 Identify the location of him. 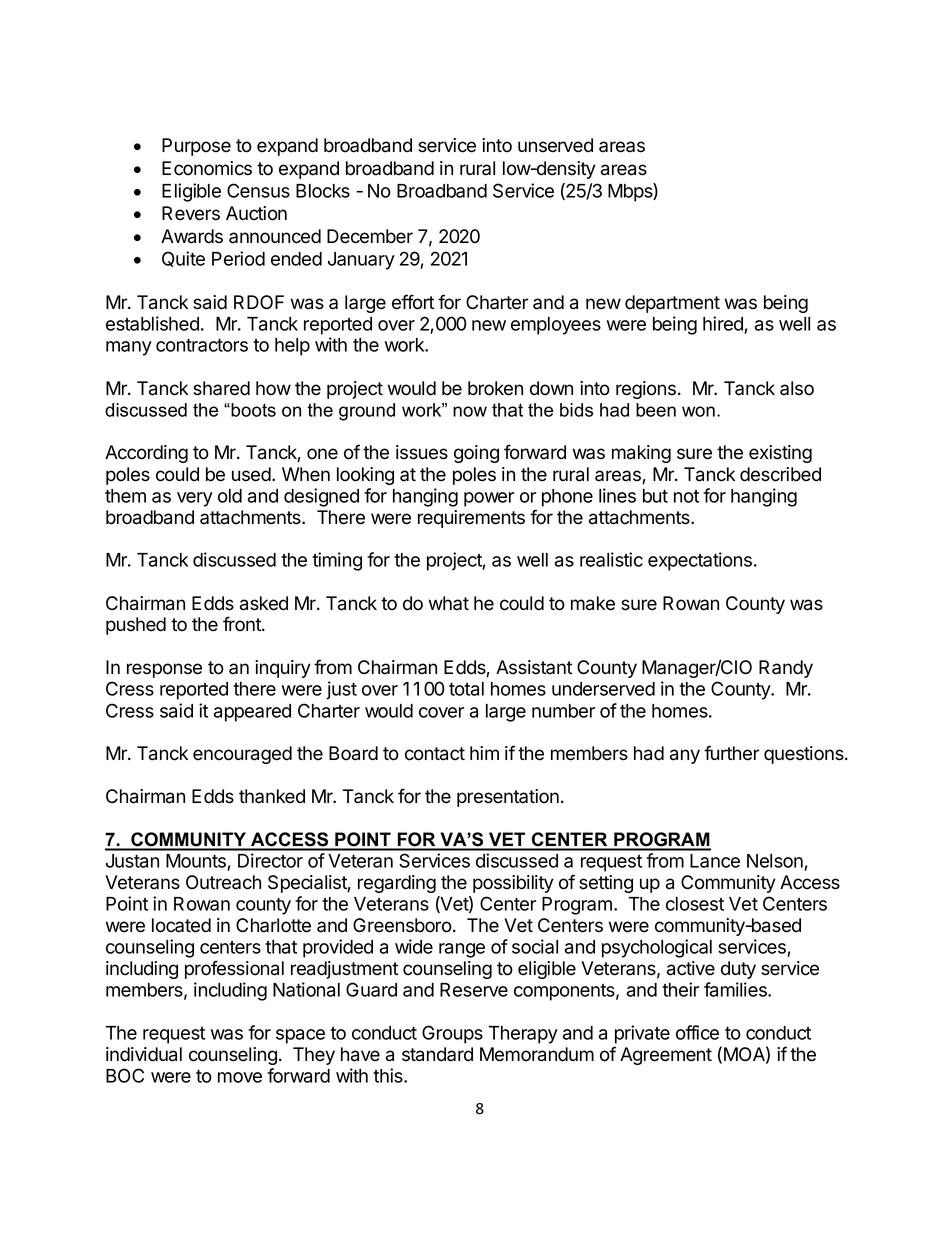
(484, 753).
